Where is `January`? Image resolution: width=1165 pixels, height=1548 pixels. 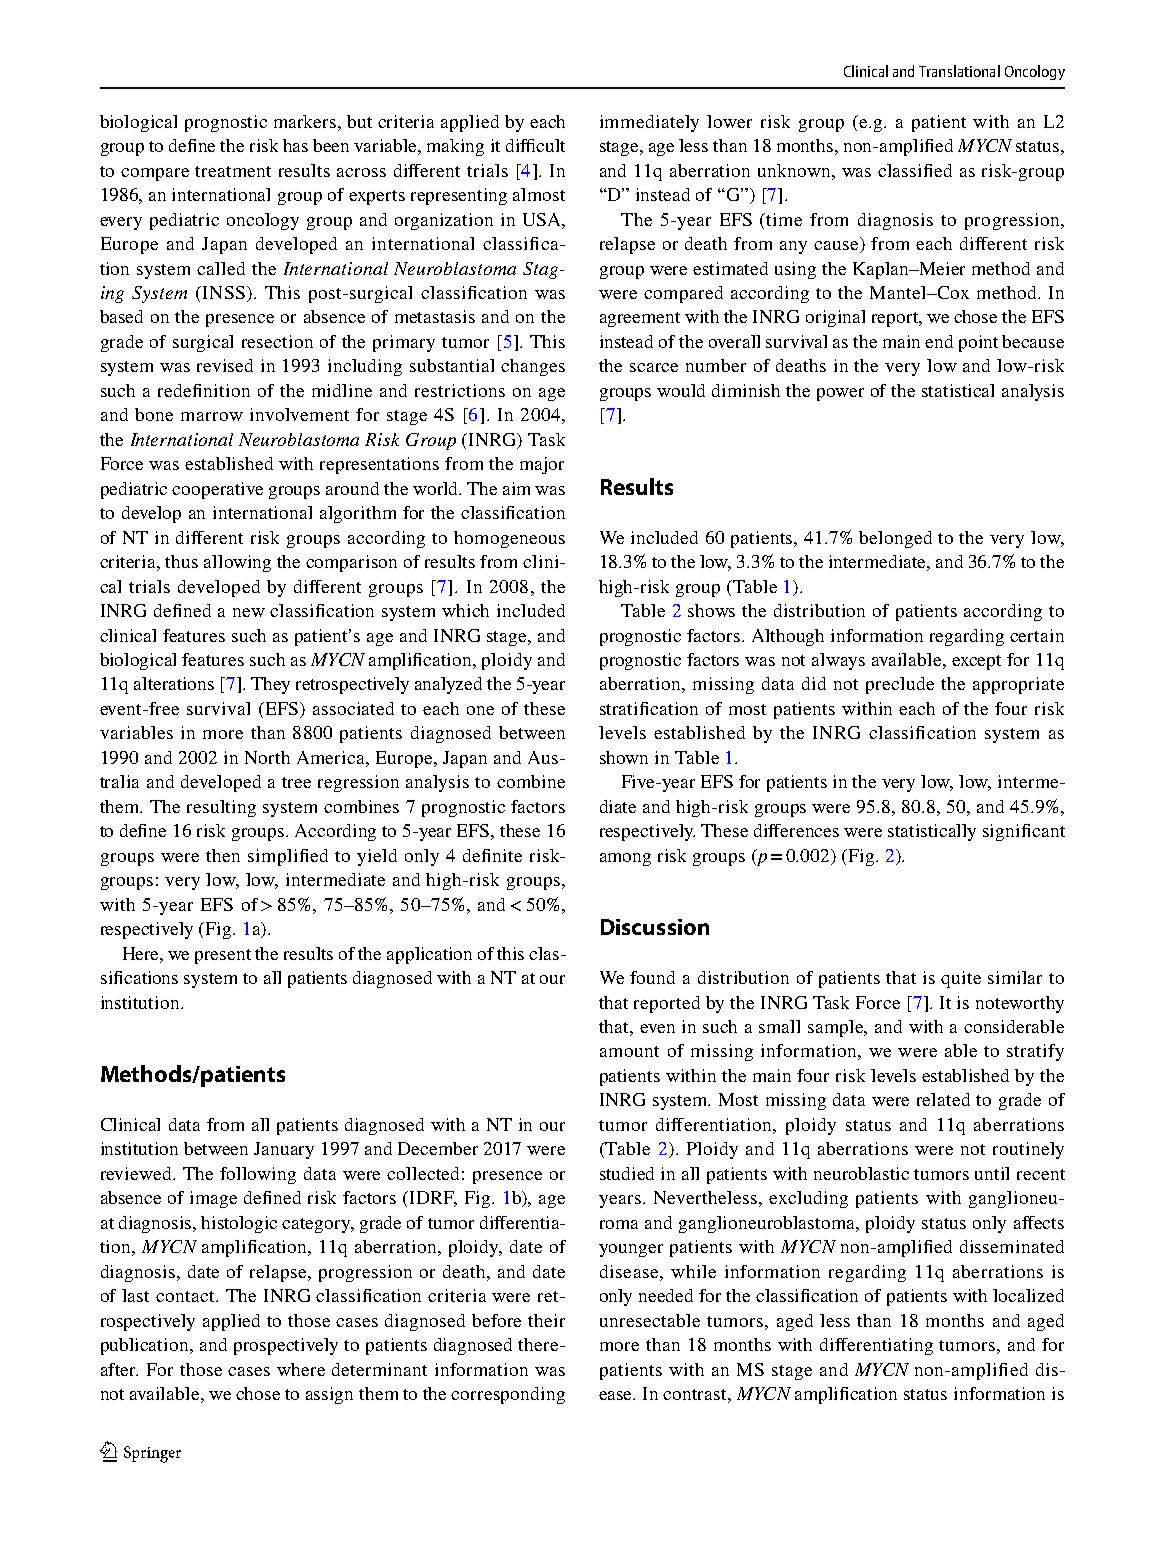 January is located at coordinates (284, 1150).
